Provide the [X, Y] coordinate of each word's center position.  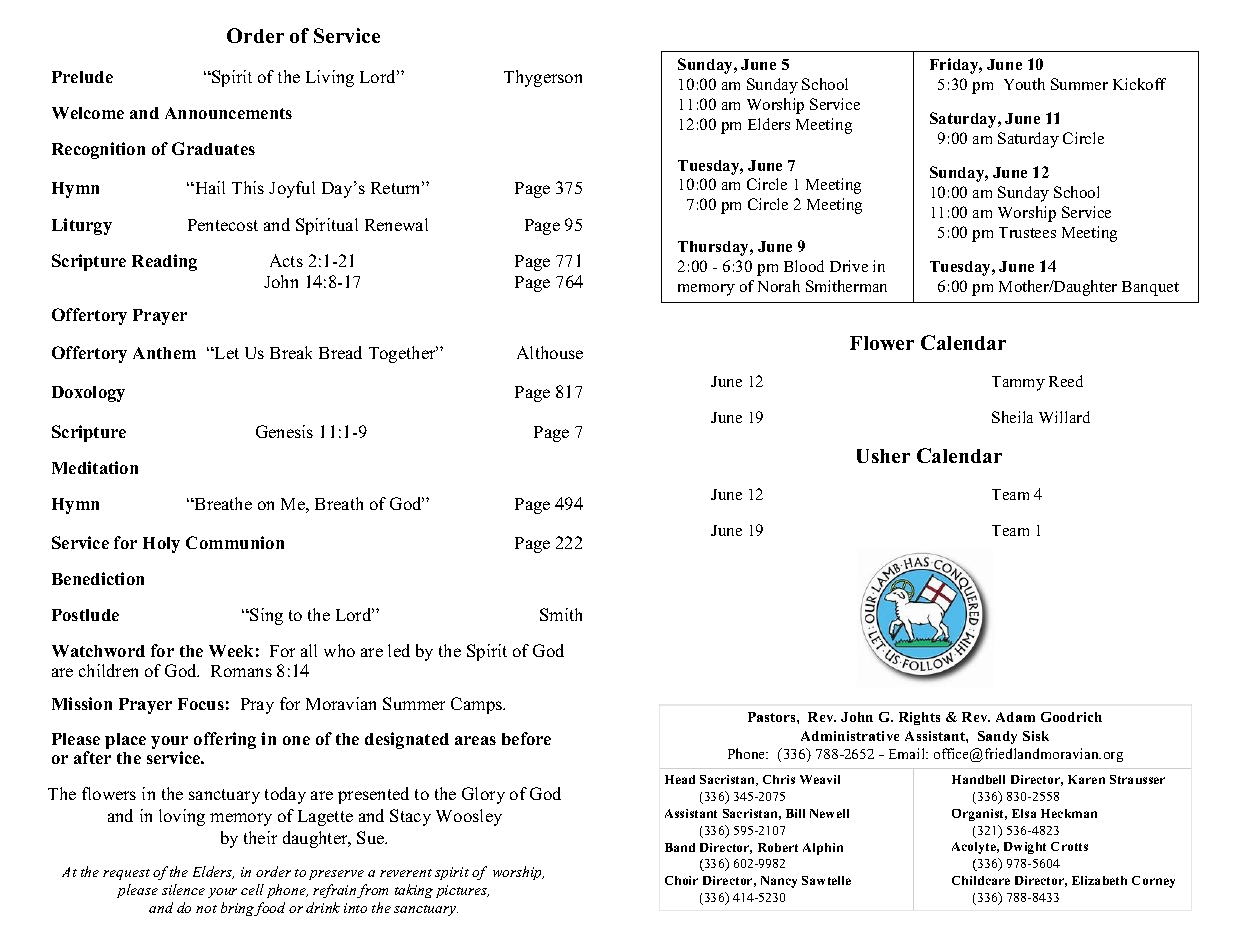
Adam [1015, 717]
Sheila [1012, 417]
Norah [779, 286]
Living [330, 78]
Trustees [1027, 232]
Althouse [550, 352]
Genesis [284, 431]
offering [225, 740]
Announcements [228, 113]
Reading [164, 262]
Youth [1024, 84]
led [399, 650]
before [526, 738]
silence [183, 889]
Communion [235, 542]
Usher [883, 456]
